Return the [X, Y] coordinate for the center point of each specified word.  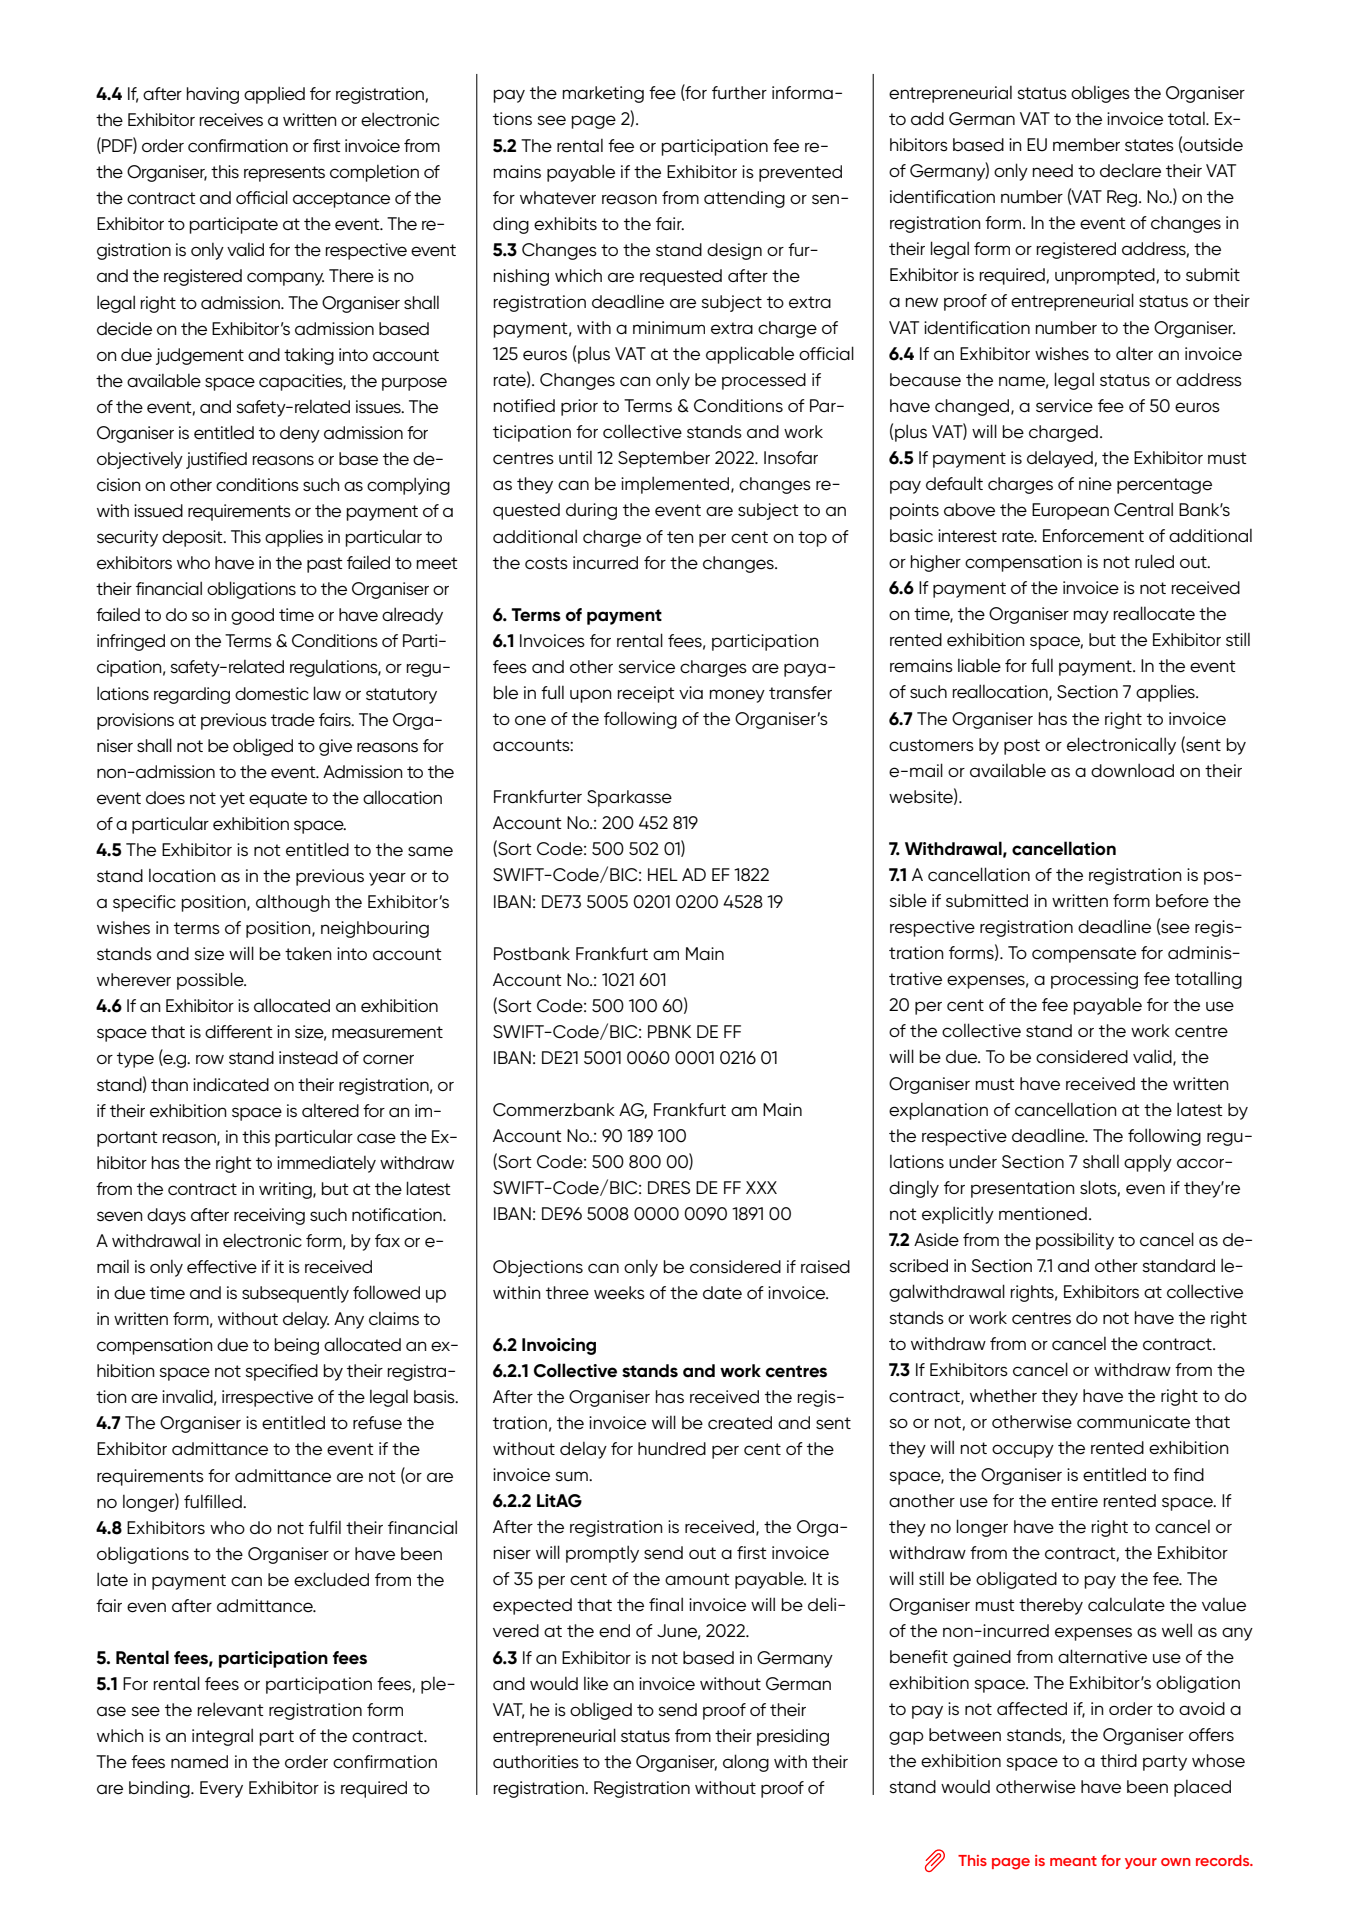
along [746, 1763]
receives [231, 120]
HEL [663, 874]
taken [308, 954]
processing [1094, 980]
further [739, 93]
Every [221, 1789]
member [1086, 145]
